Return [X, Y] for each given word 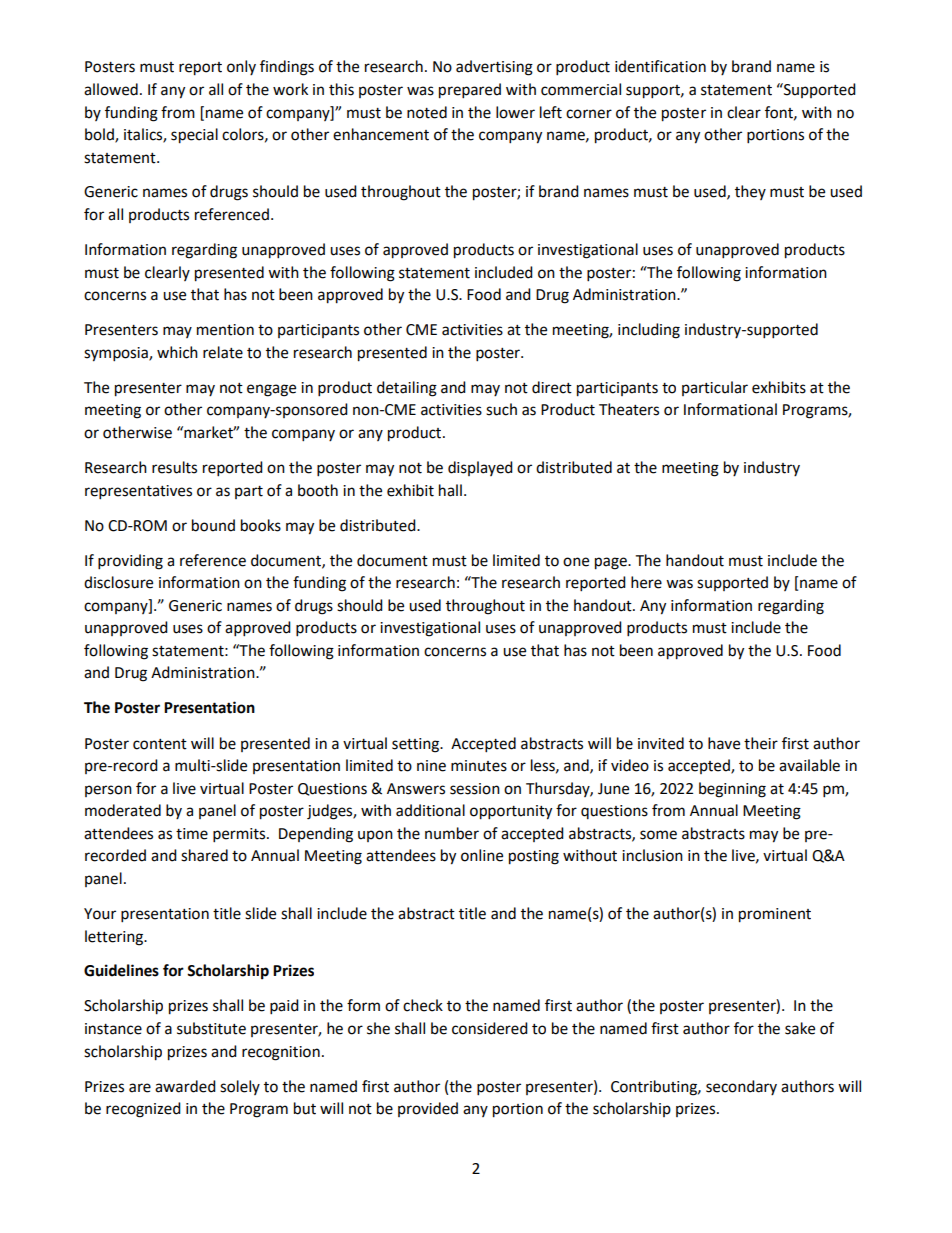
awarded [185, 1086]
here [646, 582]
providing [130, 562]
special [194, 136]
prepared [470, 91]
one [576, 562]
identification [660, 66]
